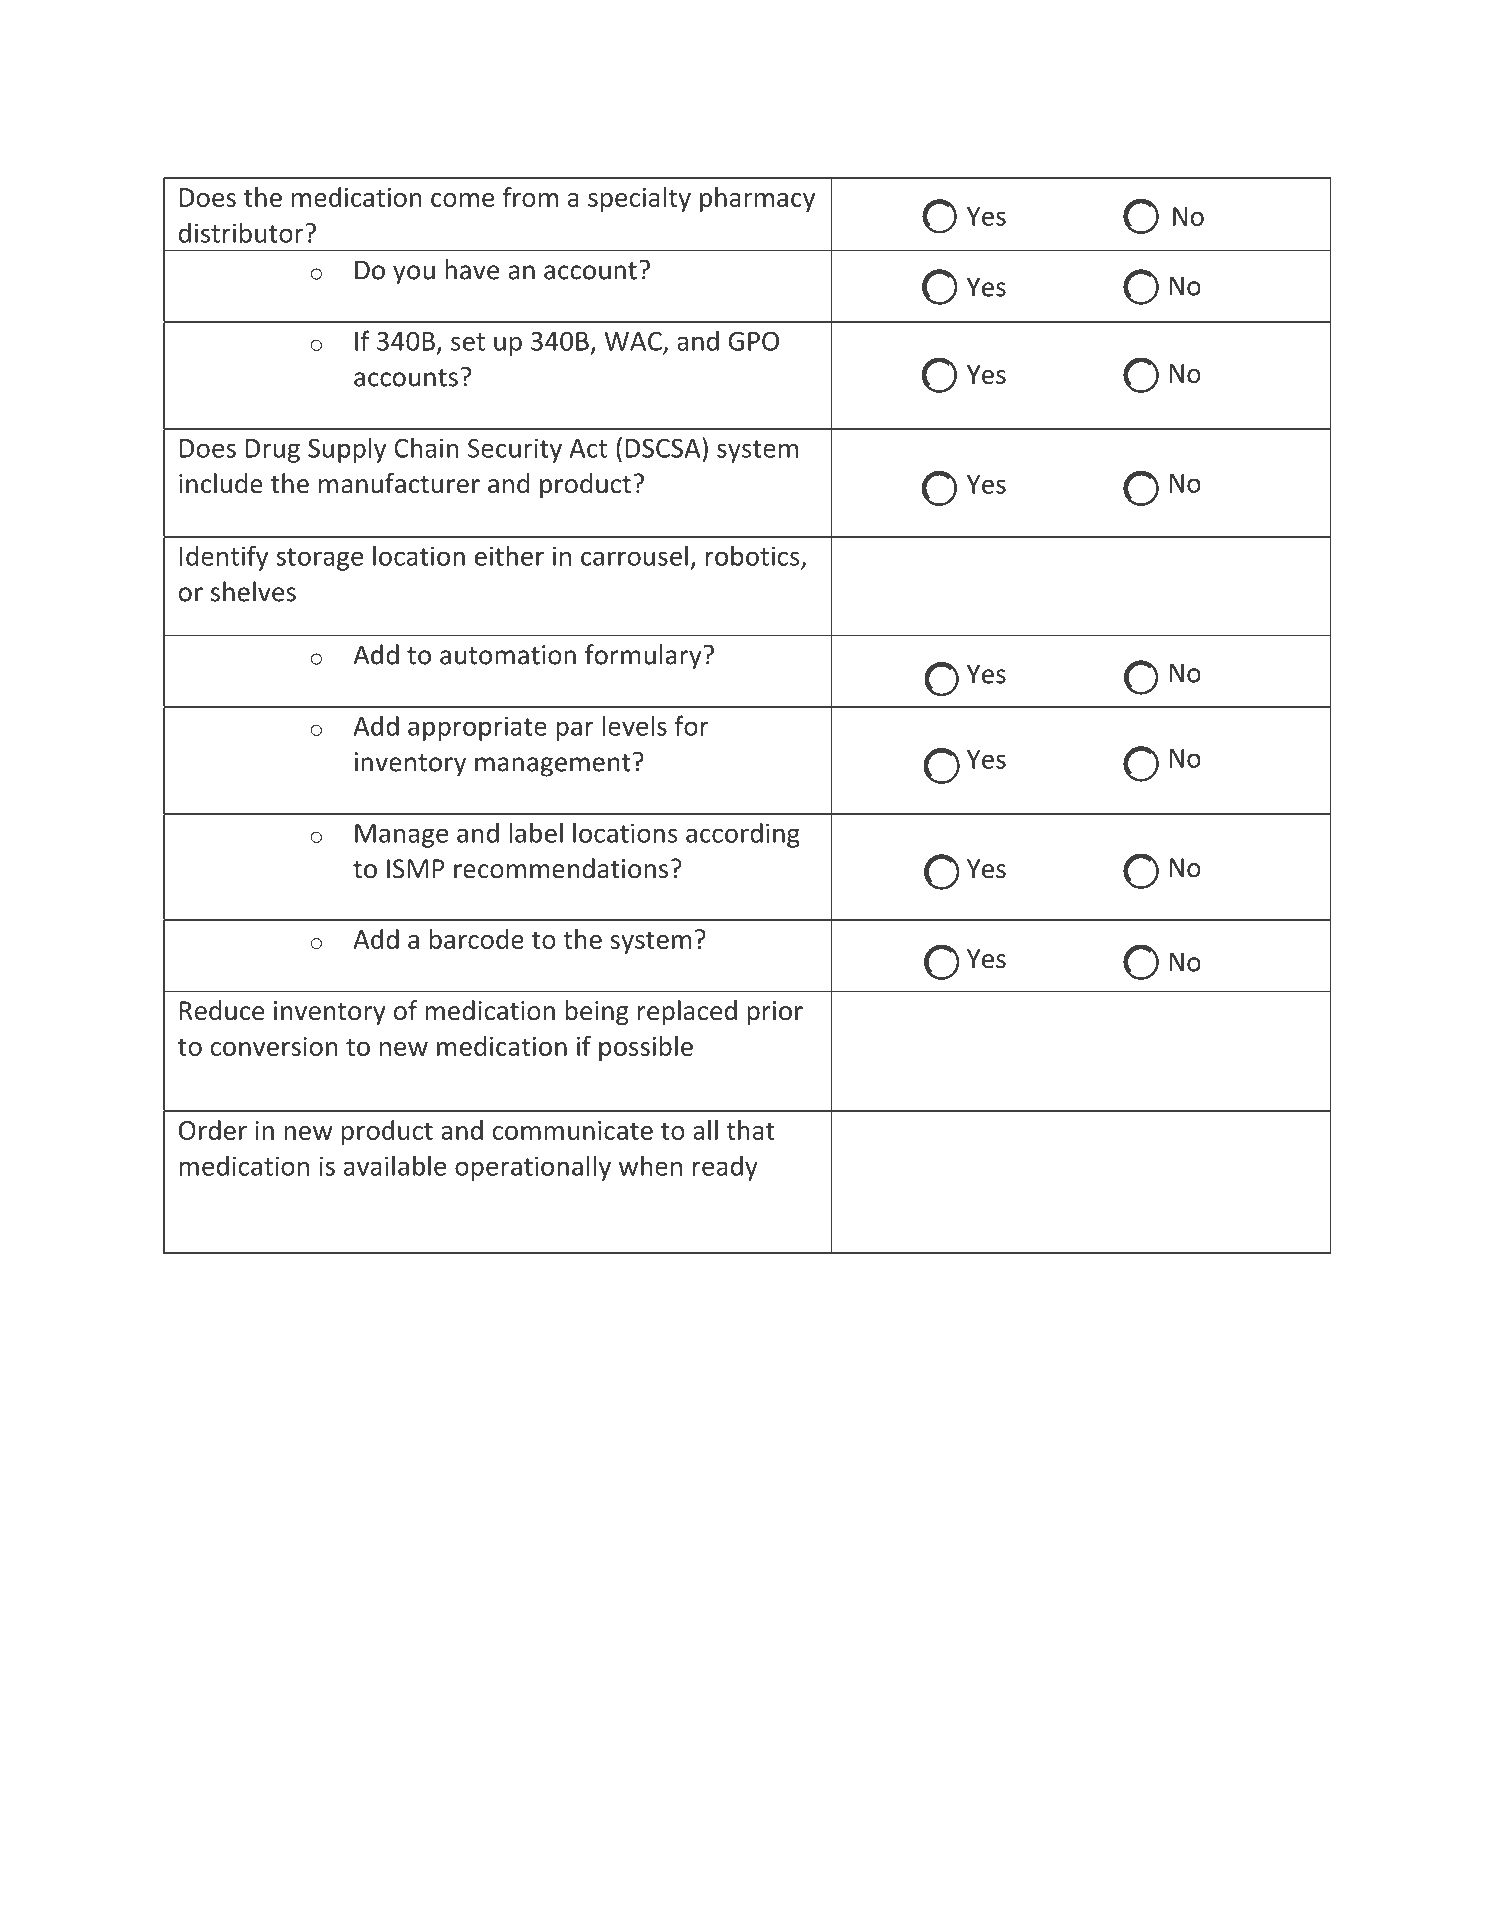 The image size is (1490, 1928). Describe the element at coordinates (533, 1168) in the screenshot. I see `operationally` at that location.
